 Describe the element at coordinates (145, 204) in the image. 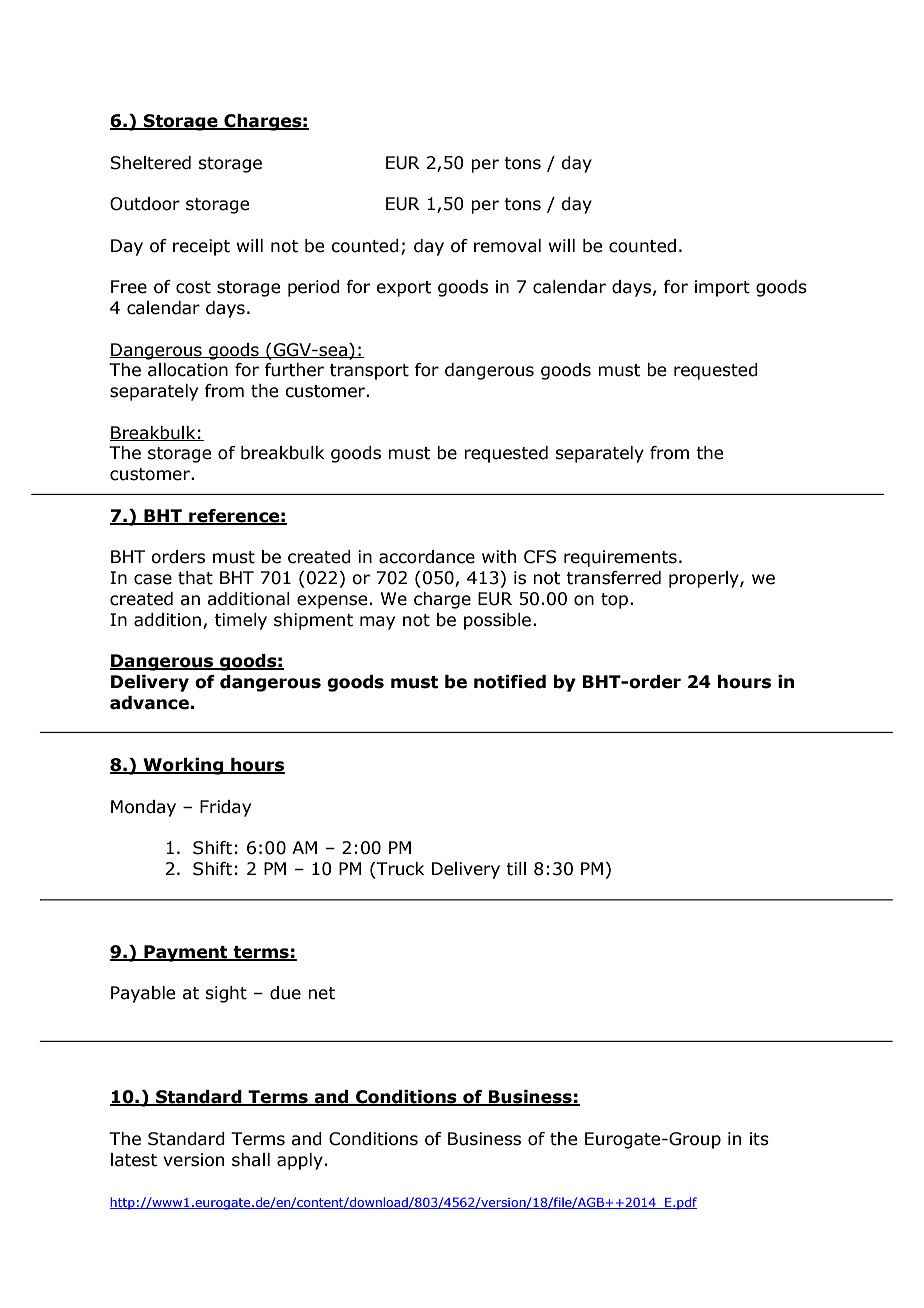

I see `Outdoor` at that location.
